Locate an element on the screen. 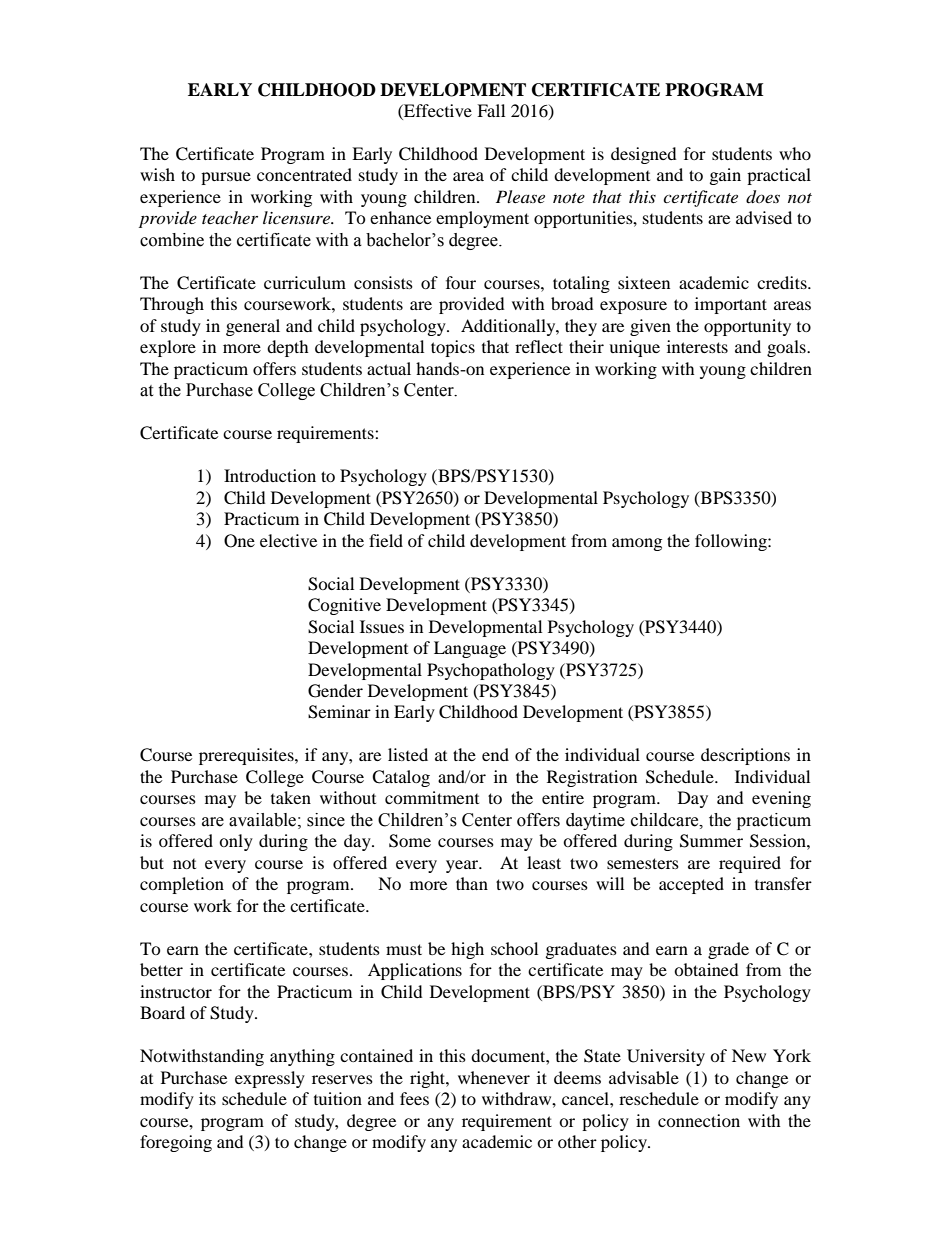 This screenshot has width=952, height=1233. following is located at coordinates (732, 542).
